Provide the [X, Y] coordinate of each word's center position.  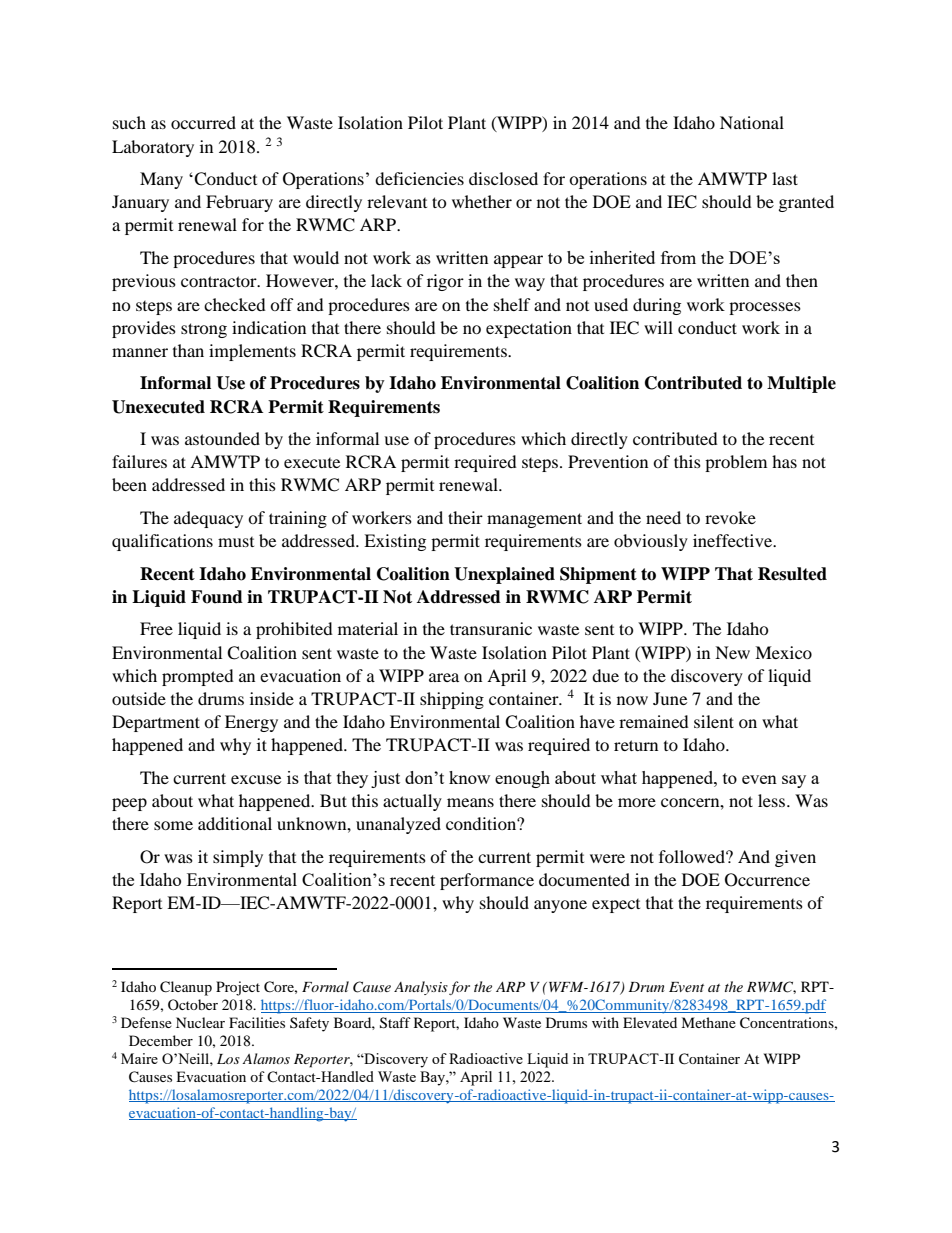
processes [765, 308]
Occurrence [767, 880]
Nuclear [200, 1022]
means [470, 802]
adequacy [208, 519]
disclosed [503, 178]
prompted [198, 677]
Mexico [783, 652]
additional [235, 823]
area [444, 677]
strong [204, 330]
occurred [203, 122]
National [752, 122]
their [465, 517]
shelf [512, 304]
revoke [730, 517]
